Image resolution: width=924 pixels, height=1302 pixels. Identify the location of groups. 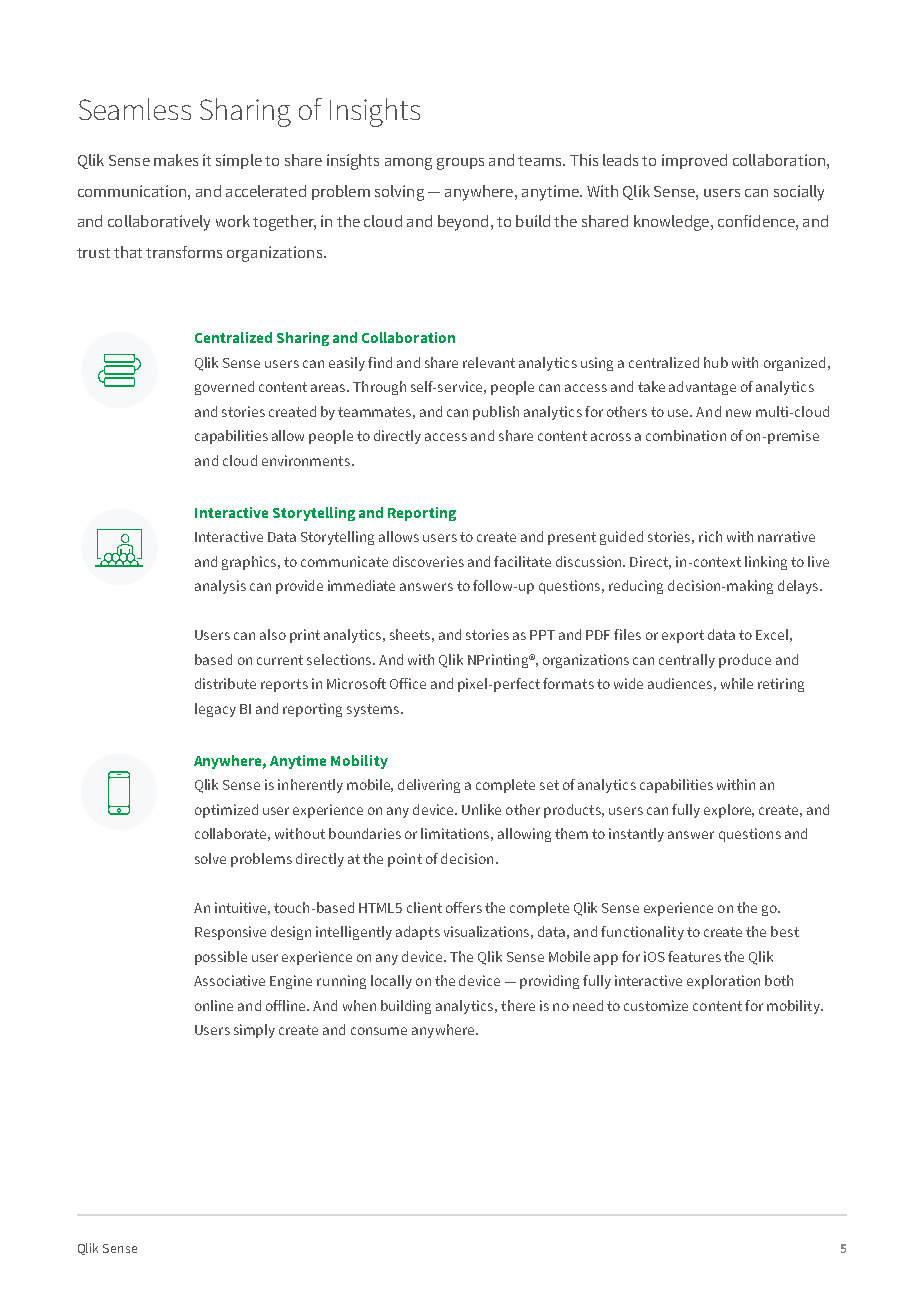
(460, 164).
